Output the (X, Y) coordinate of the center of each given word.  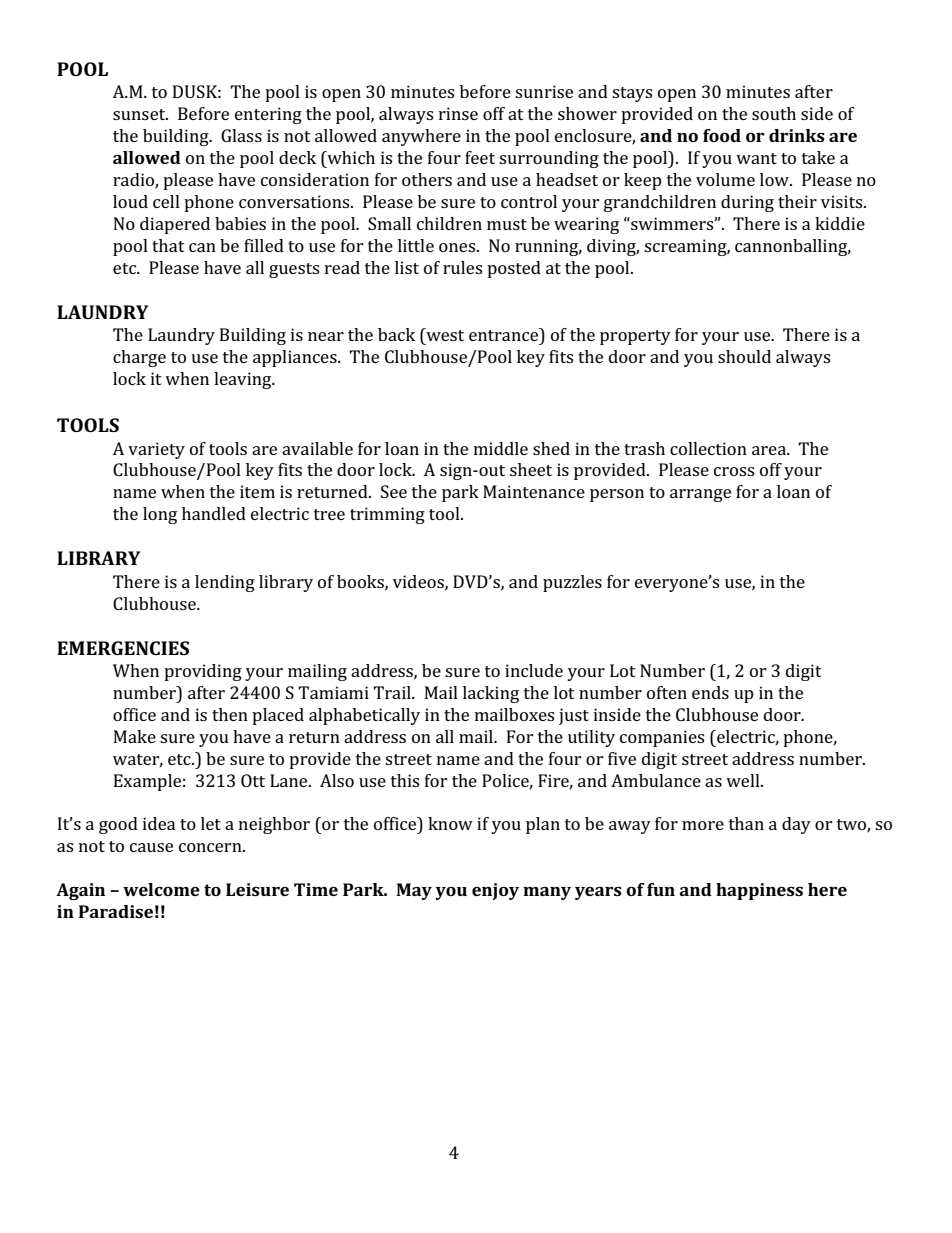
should (744, 356)
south (774, 113)
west (444, 334)
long (160, 515)
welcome (161, 889)
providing (203, 672)
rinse (458, 113)
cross (734, 471)
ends (710, 692)
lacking (491, 694)
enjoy (495, 891)
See (394, 491)
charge (139, 358)
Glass (241, 135)
